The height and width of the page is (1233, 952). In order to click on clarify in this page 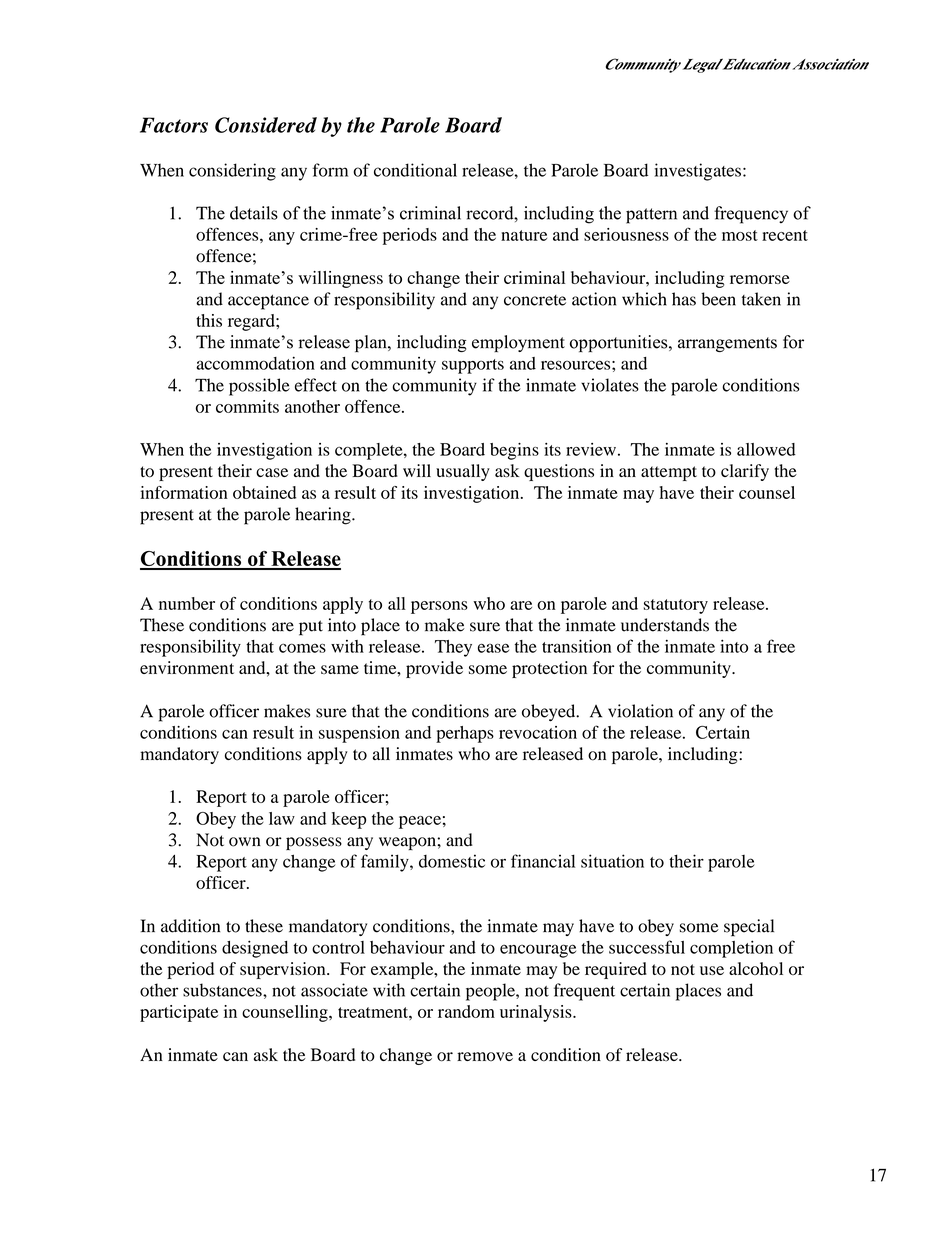, I will do `click(745, 472)`.
